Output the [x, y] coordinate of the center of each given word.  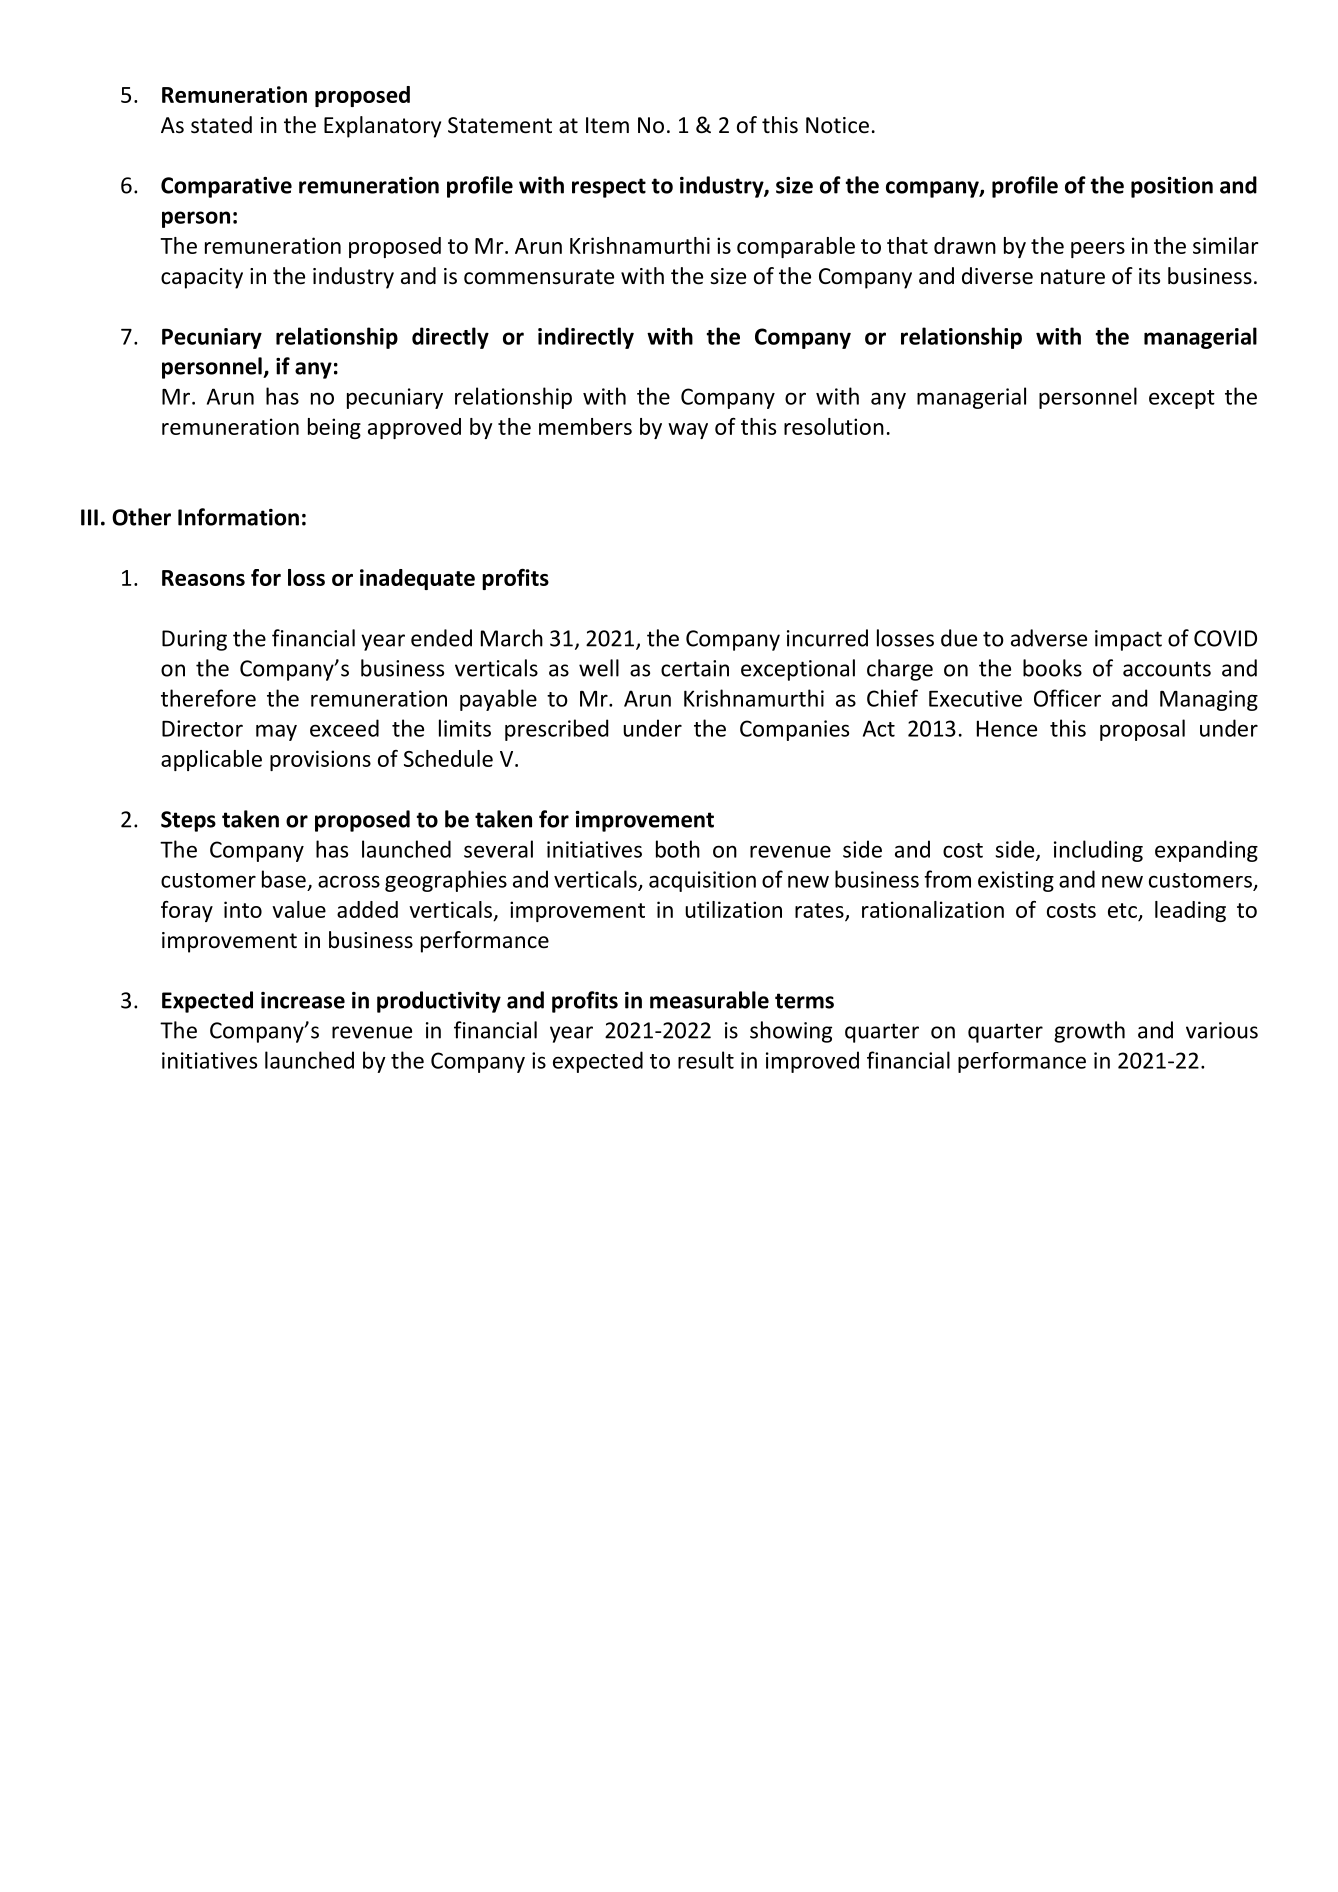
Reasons [203, 578]
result [706, 1060]
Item [607, 125]
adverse [1049, 638]
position [1172, 187]
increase [303, 1000]
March [512, 638]
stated [221, 125]
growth [1089, 1032]
